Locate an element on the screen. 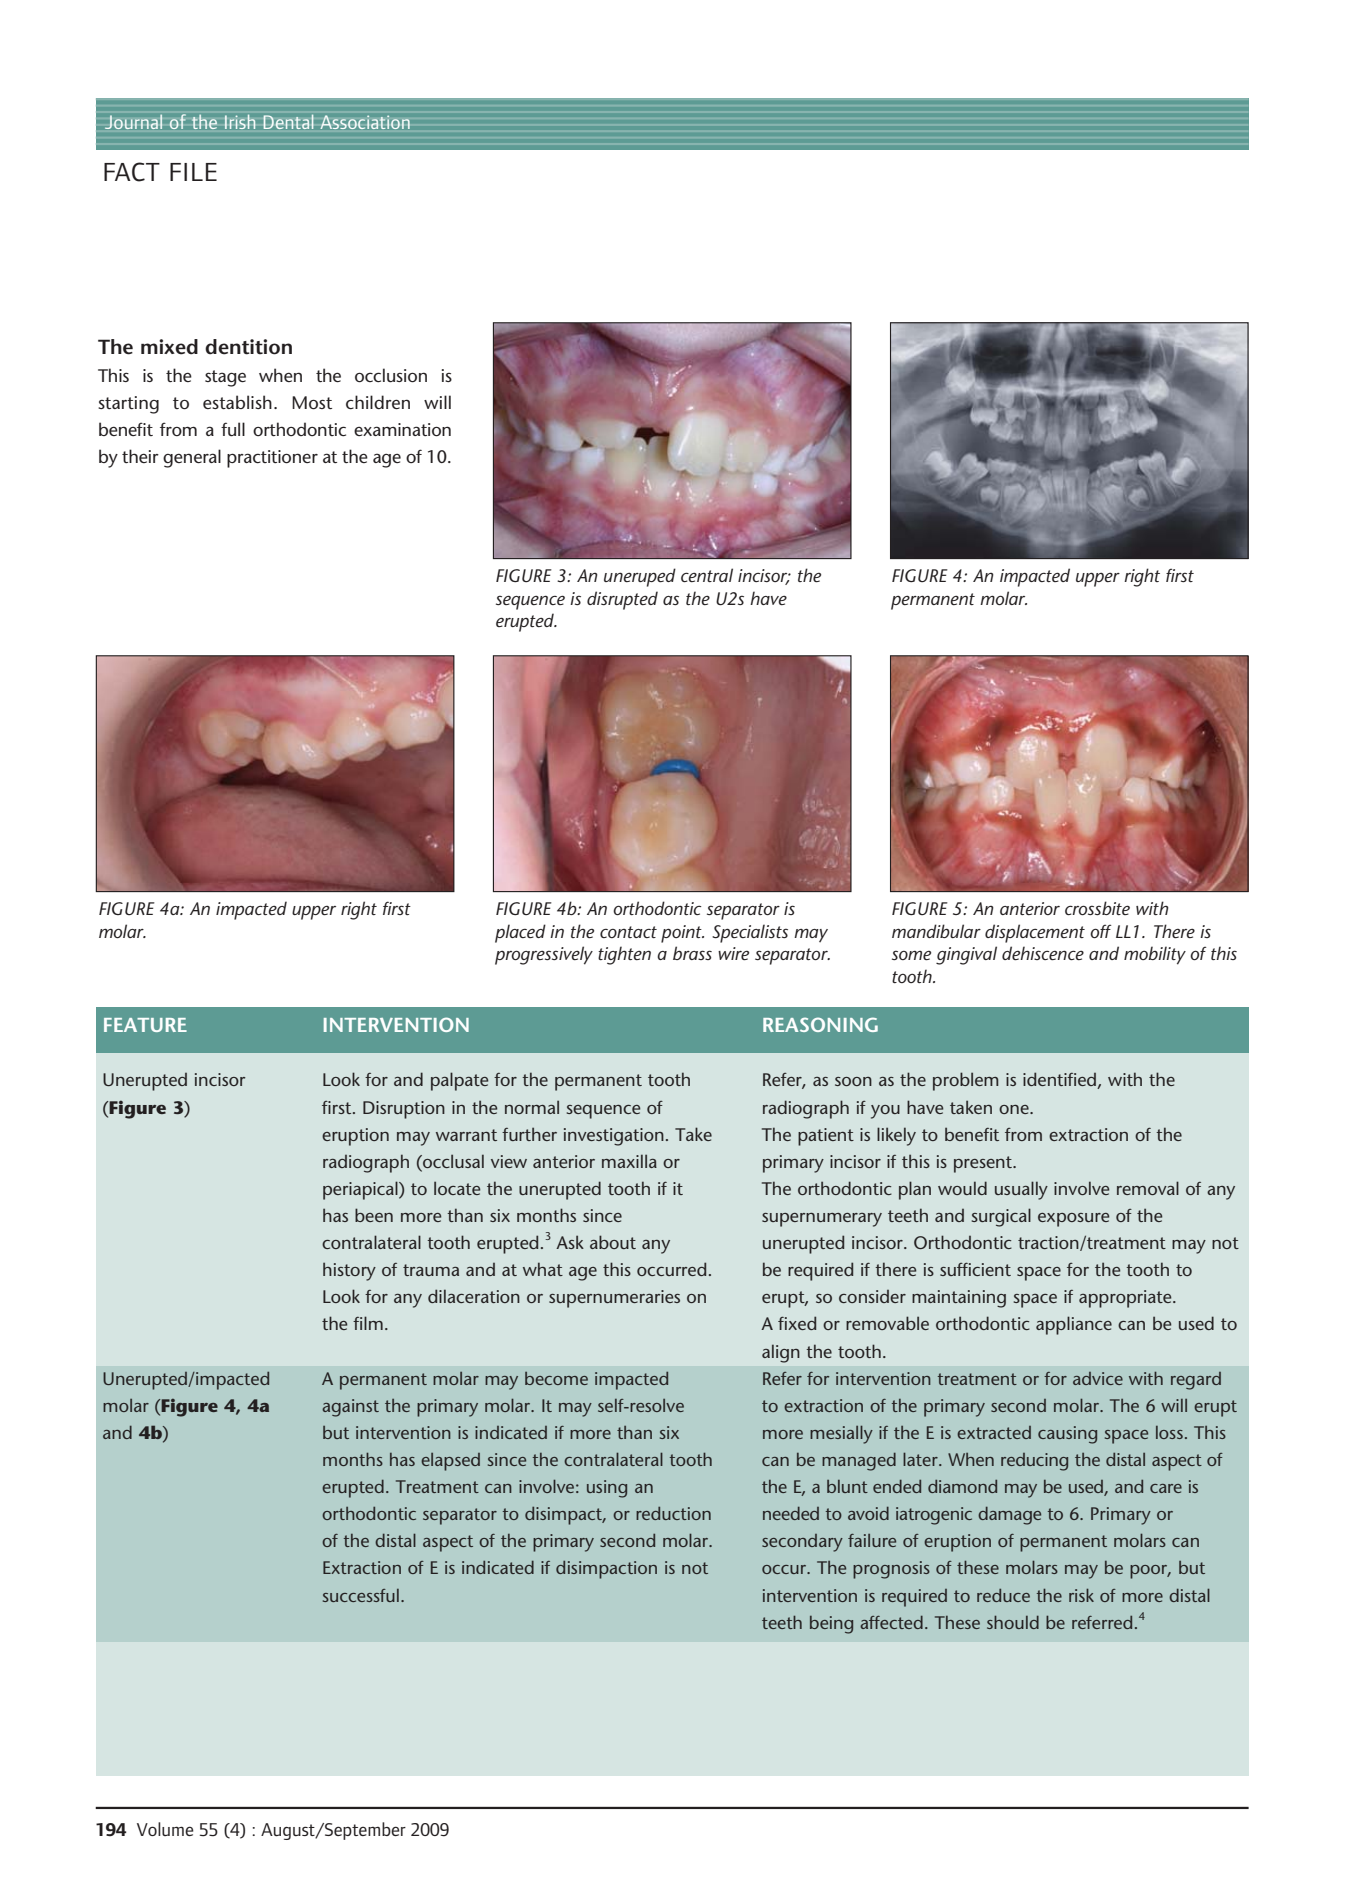 Image resolution: width=1345 pixels, height=1902 pixels. central is located at coordinates (707, 575).
